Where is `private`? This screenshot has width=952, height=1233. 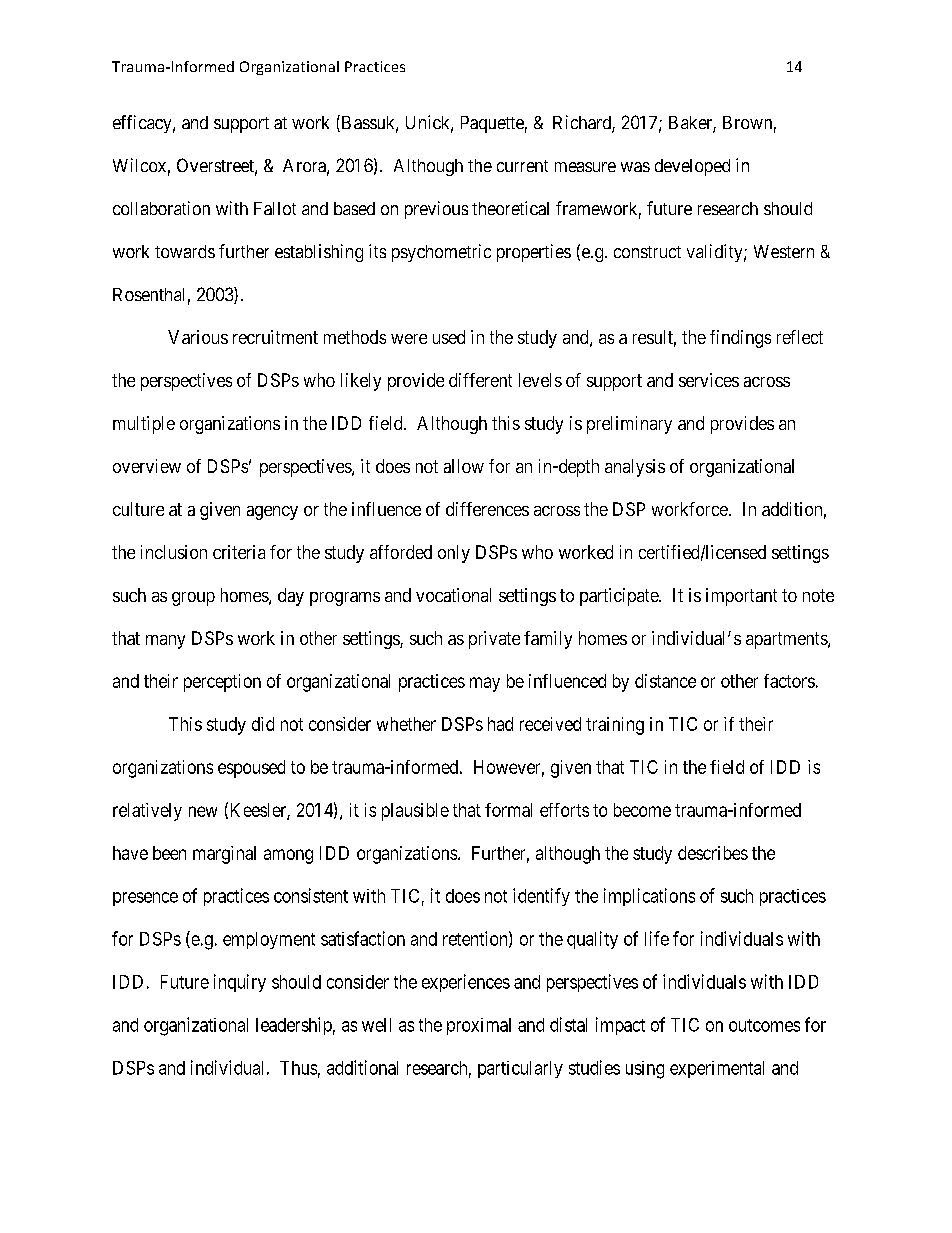 private is located at coordinates (494, 640).
